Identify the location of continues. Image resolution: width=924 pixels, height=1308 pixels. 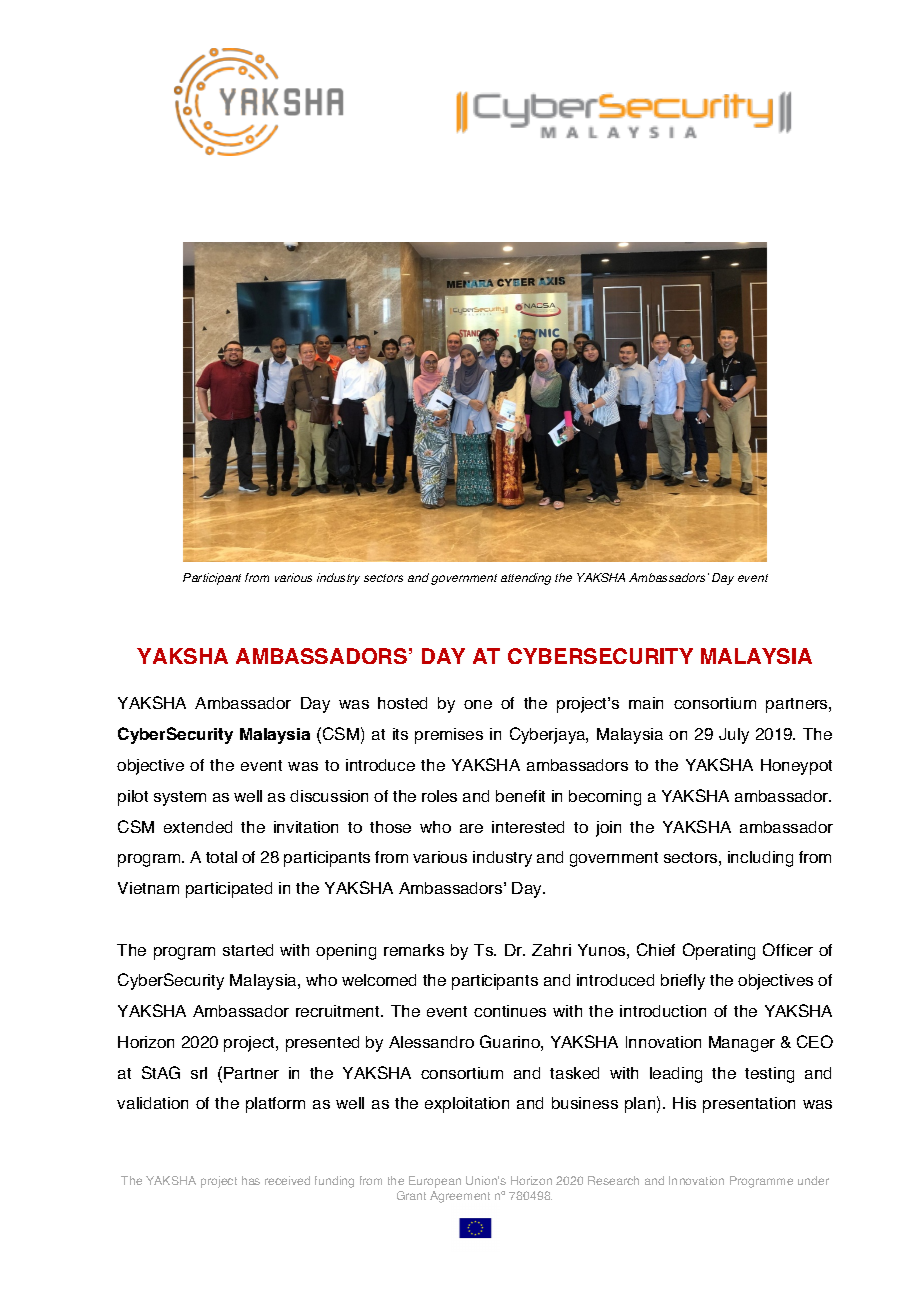
(510, 1011).
